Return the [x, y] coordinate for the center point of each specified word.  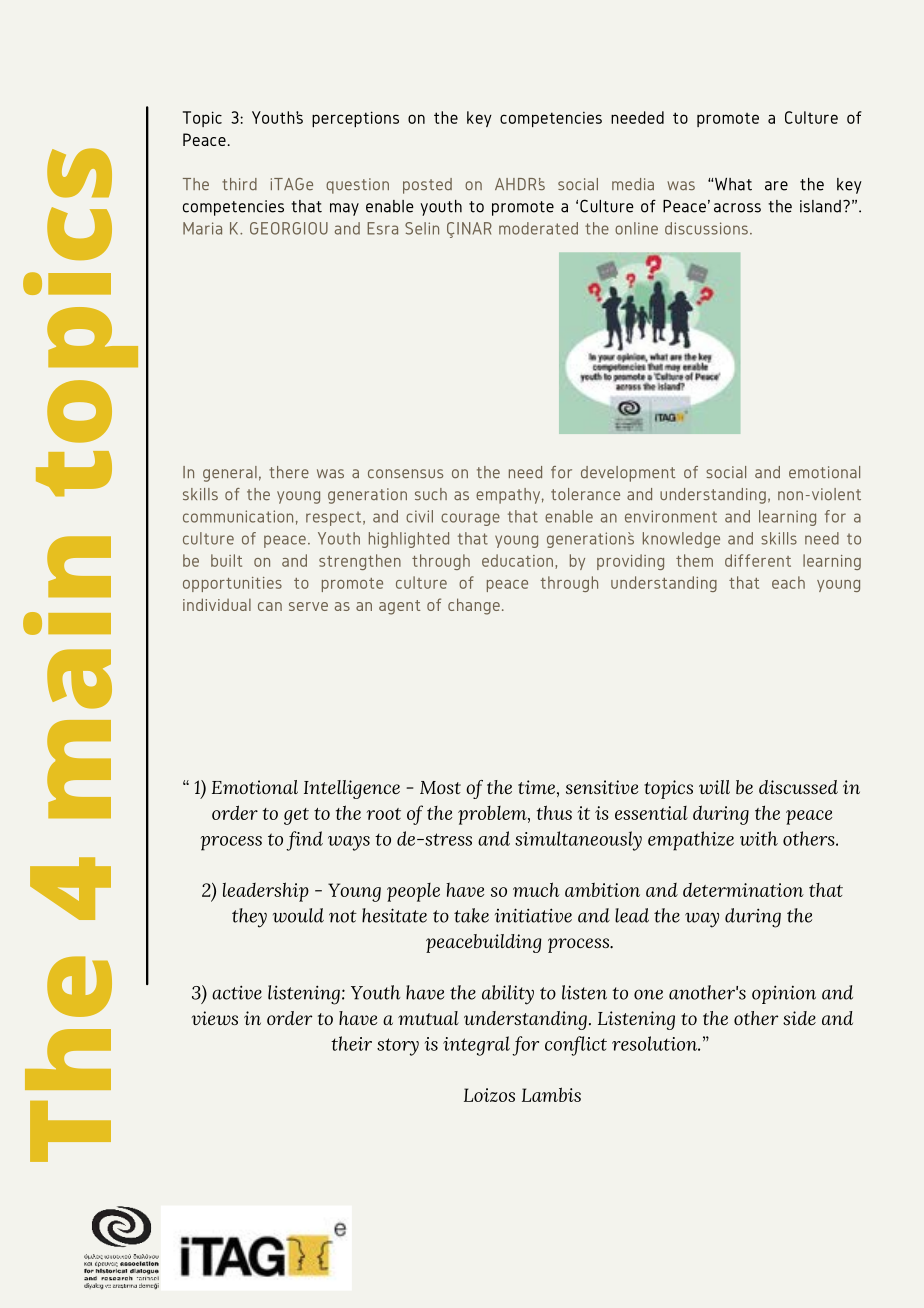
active [237, 992]
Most [440, 787]
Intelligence [352, 789]
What [733, 184]
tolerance [585, 494]
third [239, 184]
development [628, 474]
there [289, 472]
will [714, 787]
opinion [784, 994]
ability [508, 995]
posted [427, 186]
